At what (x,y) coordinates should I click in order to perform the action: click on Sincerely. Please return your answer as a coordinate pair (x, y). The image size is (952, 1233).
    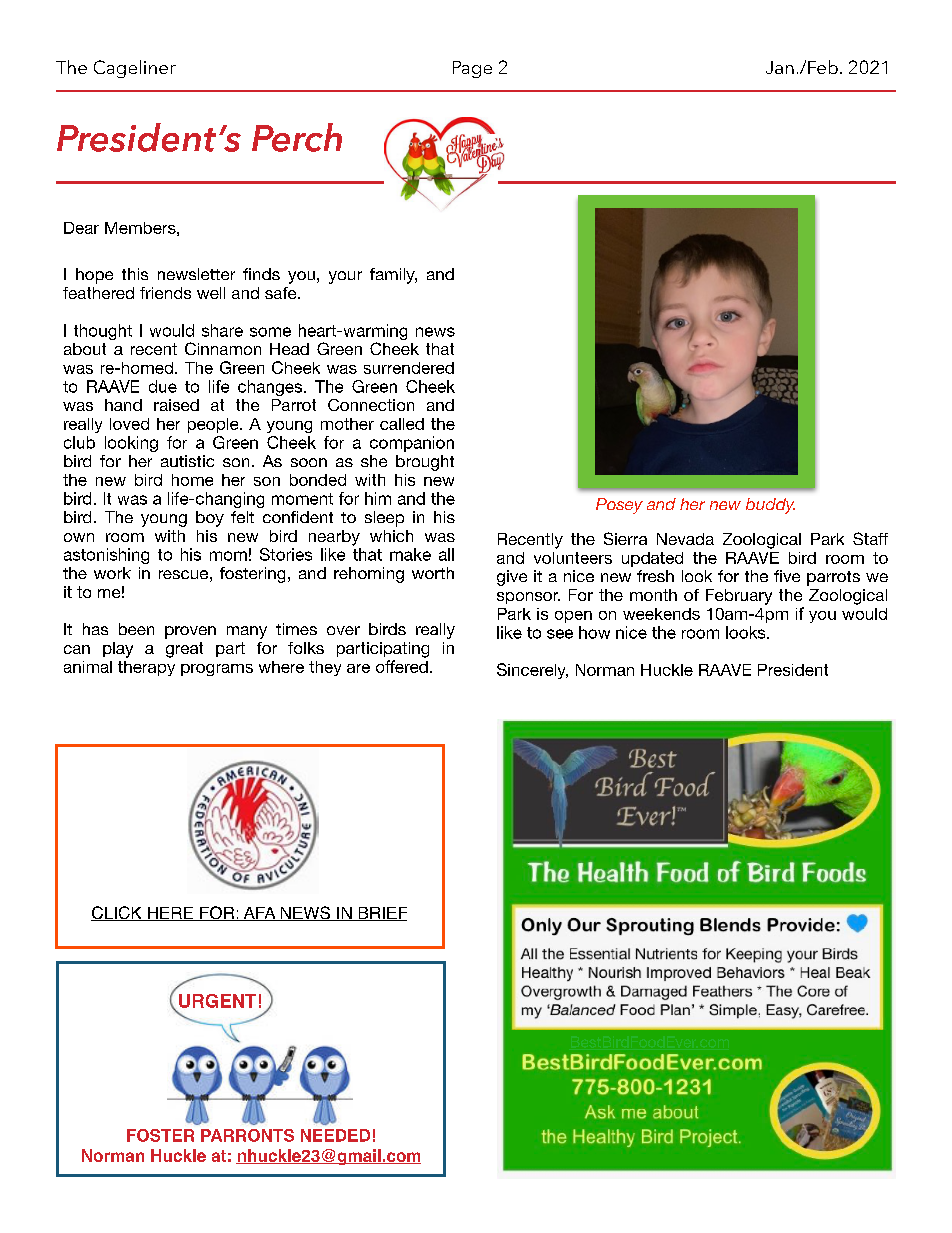
    Looking at the image, I should click on (532, 671).
